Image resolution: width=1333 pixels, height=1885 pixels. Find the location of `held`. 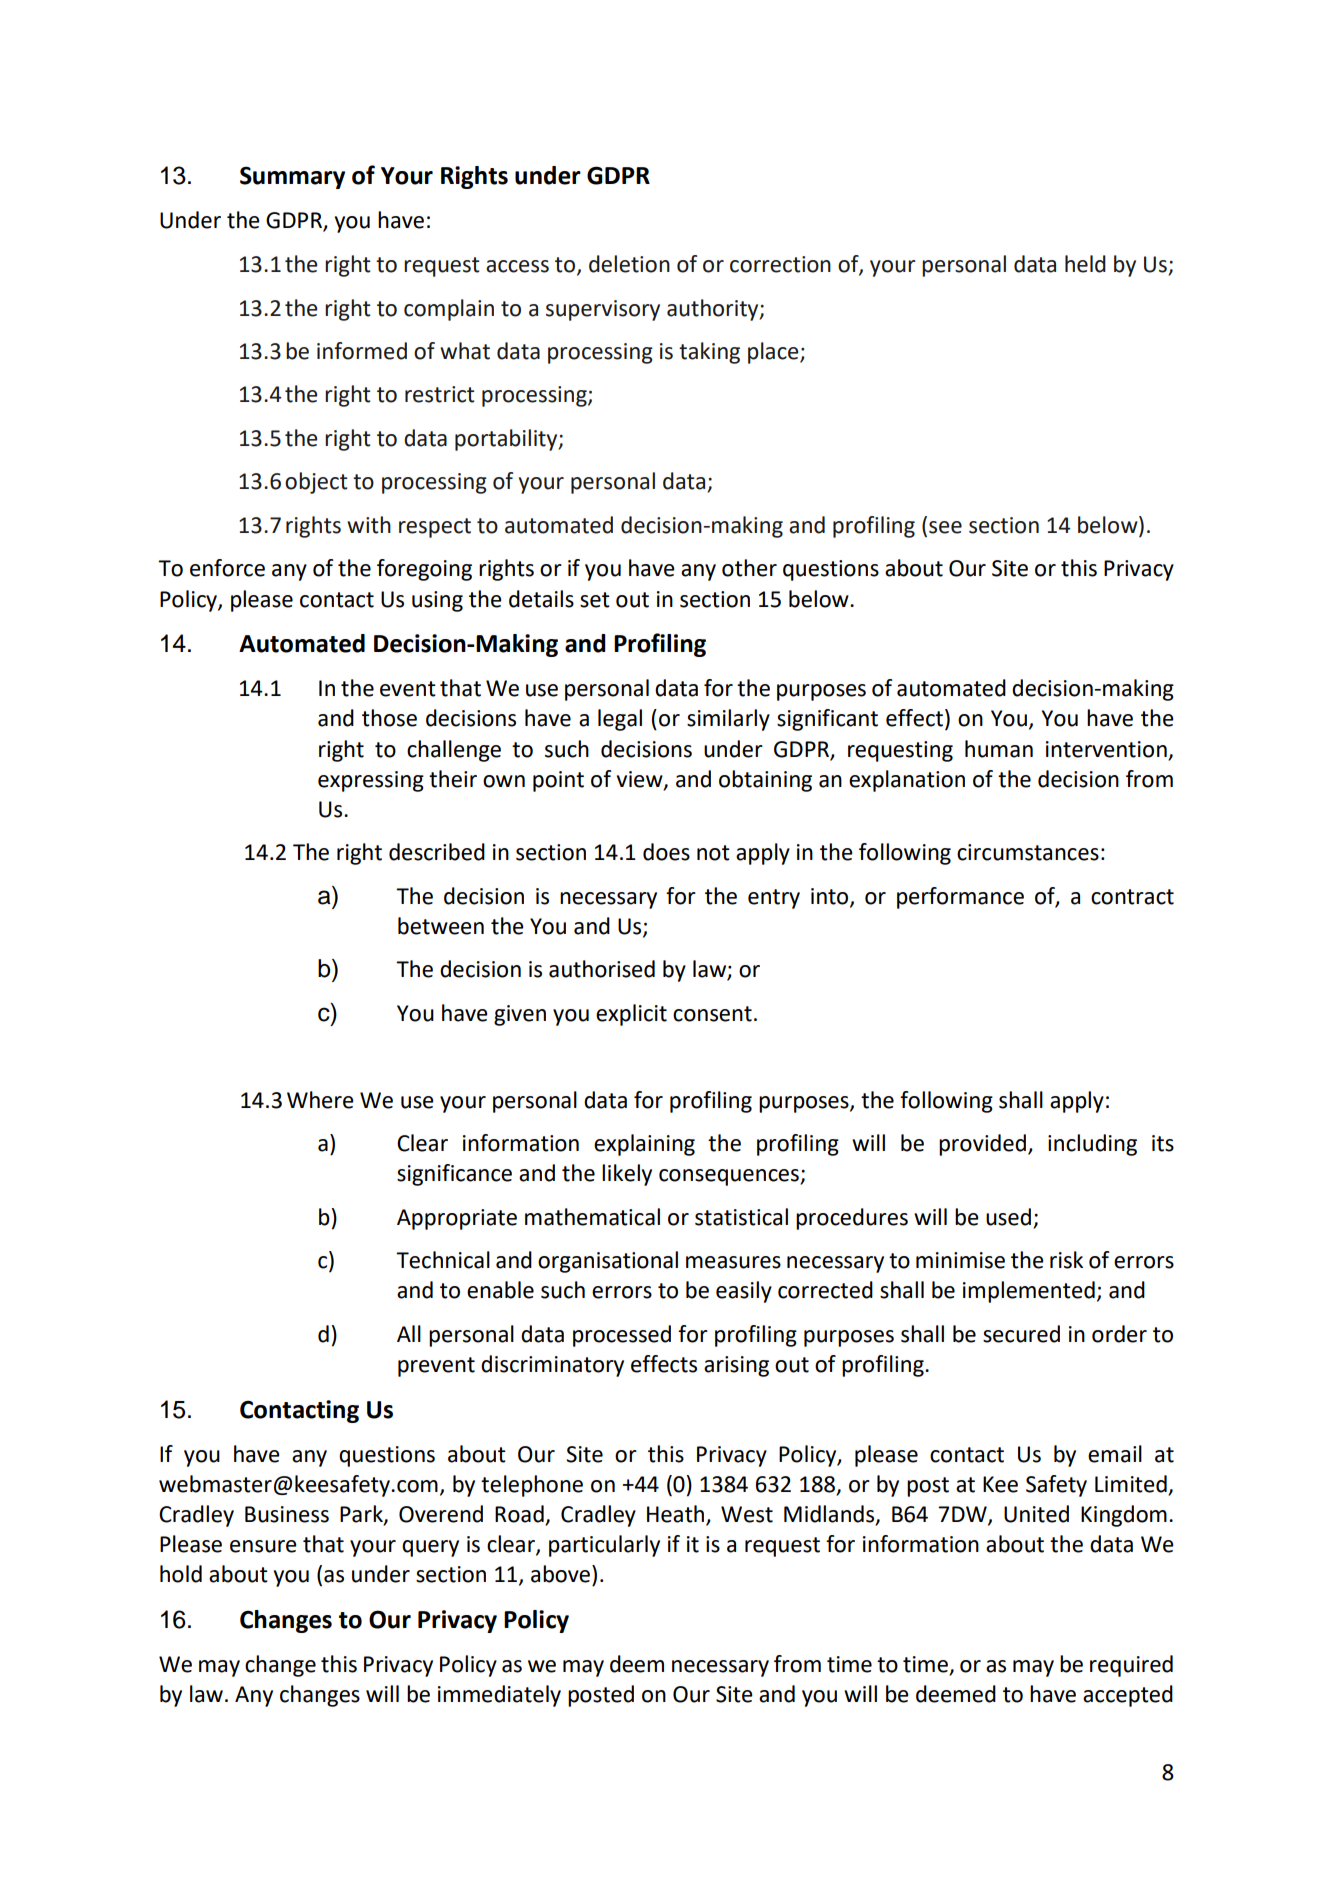

held is located at coordinates (1085, 264).
